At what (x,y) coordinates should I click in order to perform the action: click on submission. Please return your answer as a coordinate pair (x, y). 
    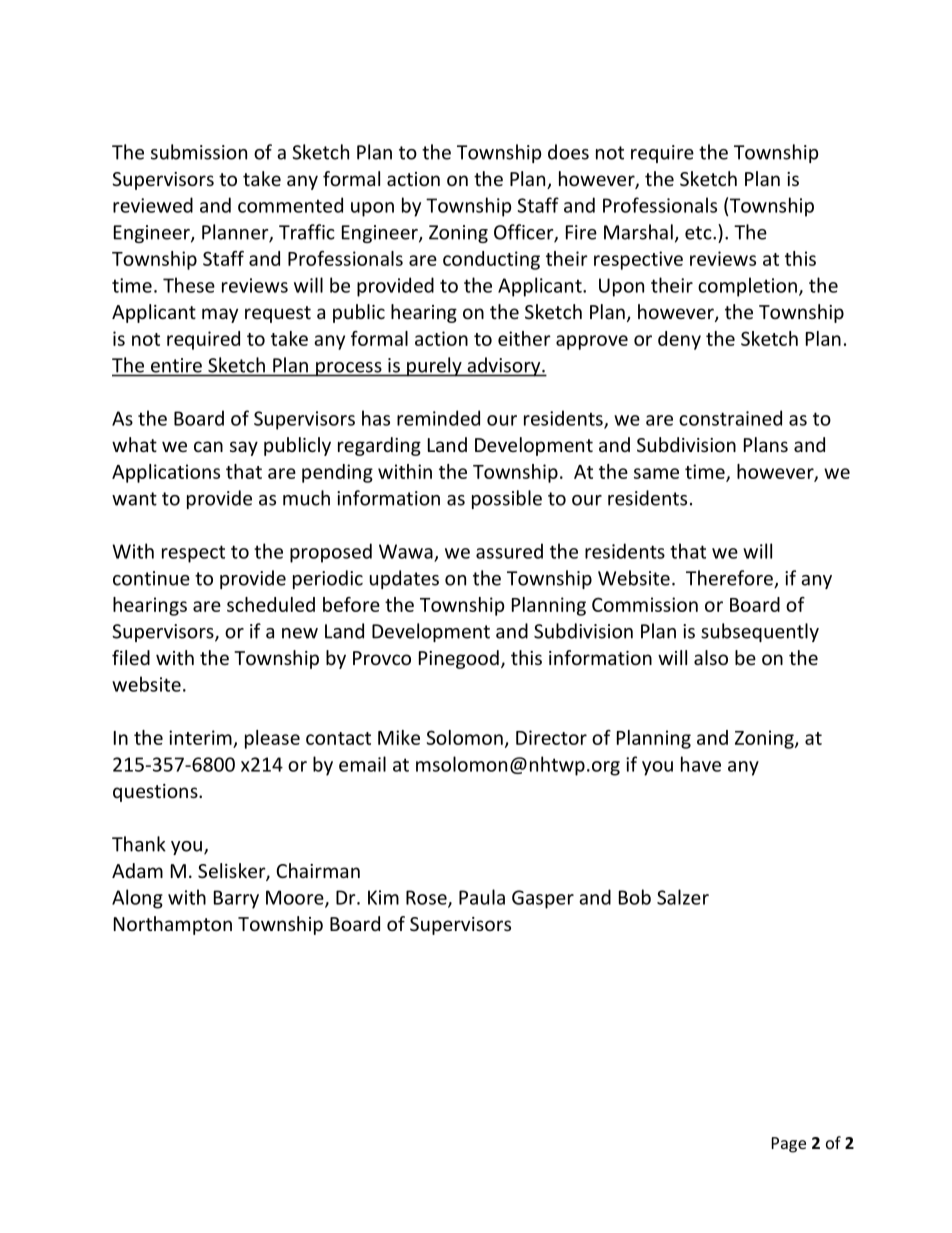
    Looking at the image, I should click on (199, 152).
